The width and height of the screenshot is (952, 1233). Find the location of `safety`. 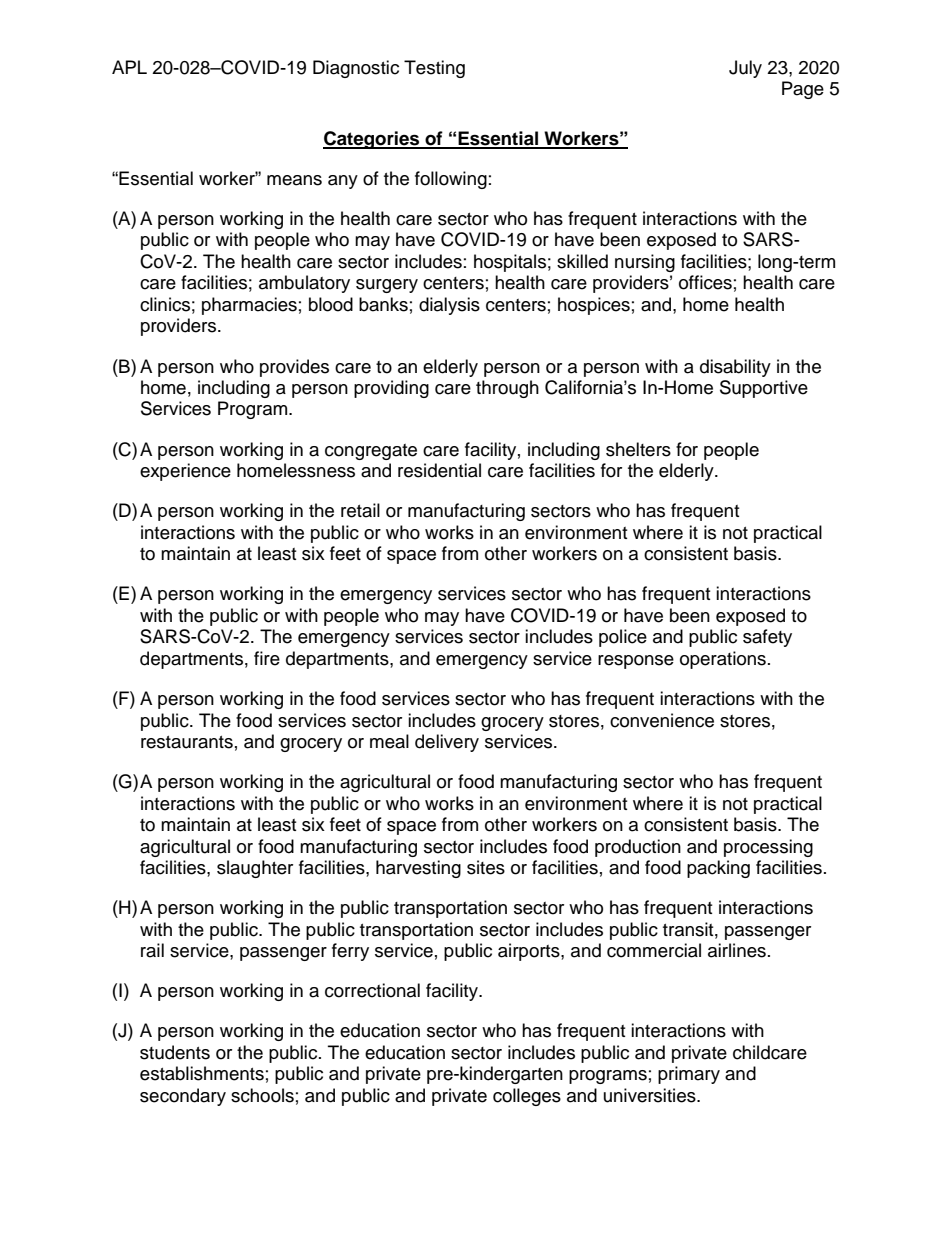

safety is located at coordinates (767, 638).
